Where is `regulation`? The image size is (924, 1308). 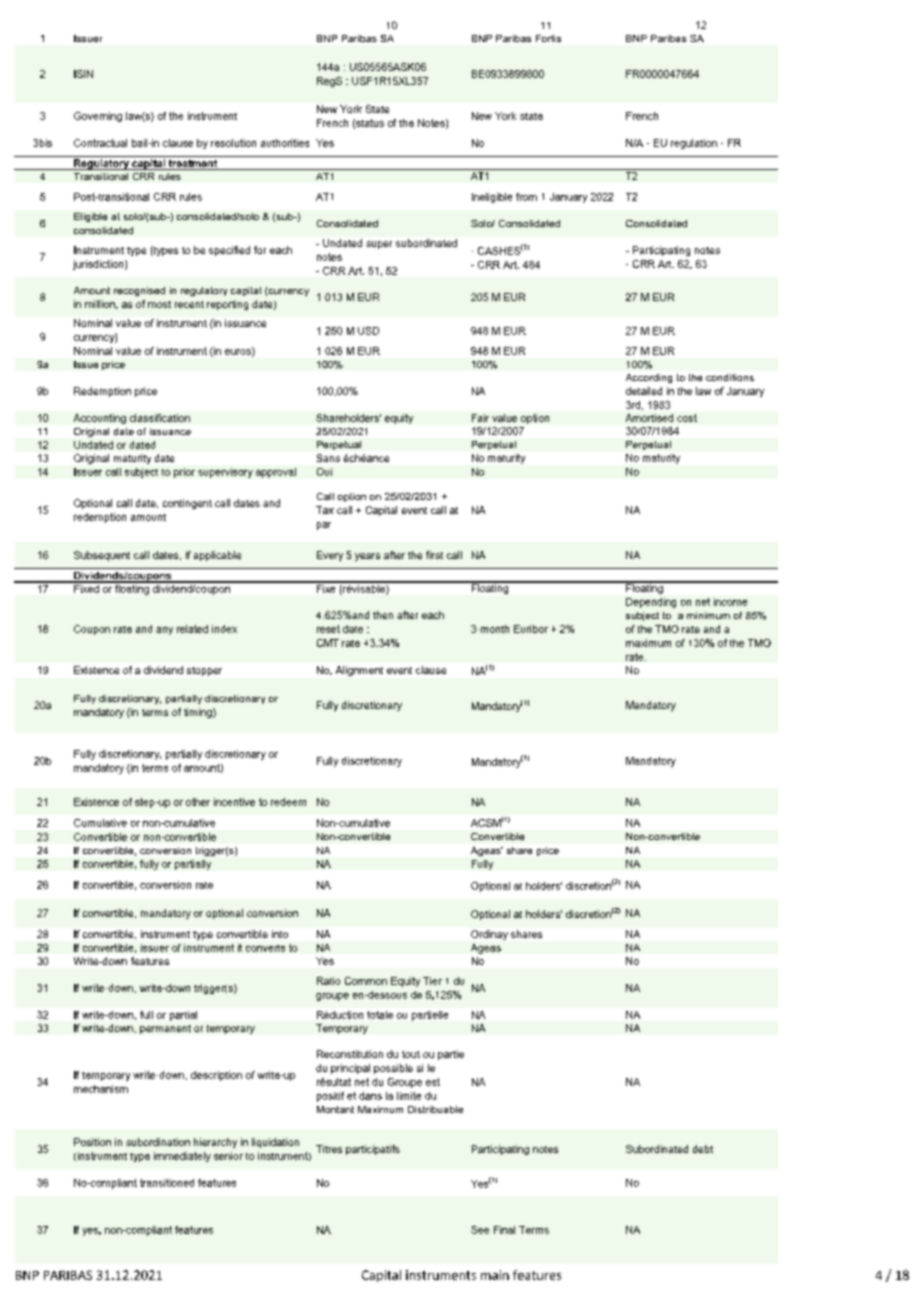
regulation is located at coordinates (694, 144).
